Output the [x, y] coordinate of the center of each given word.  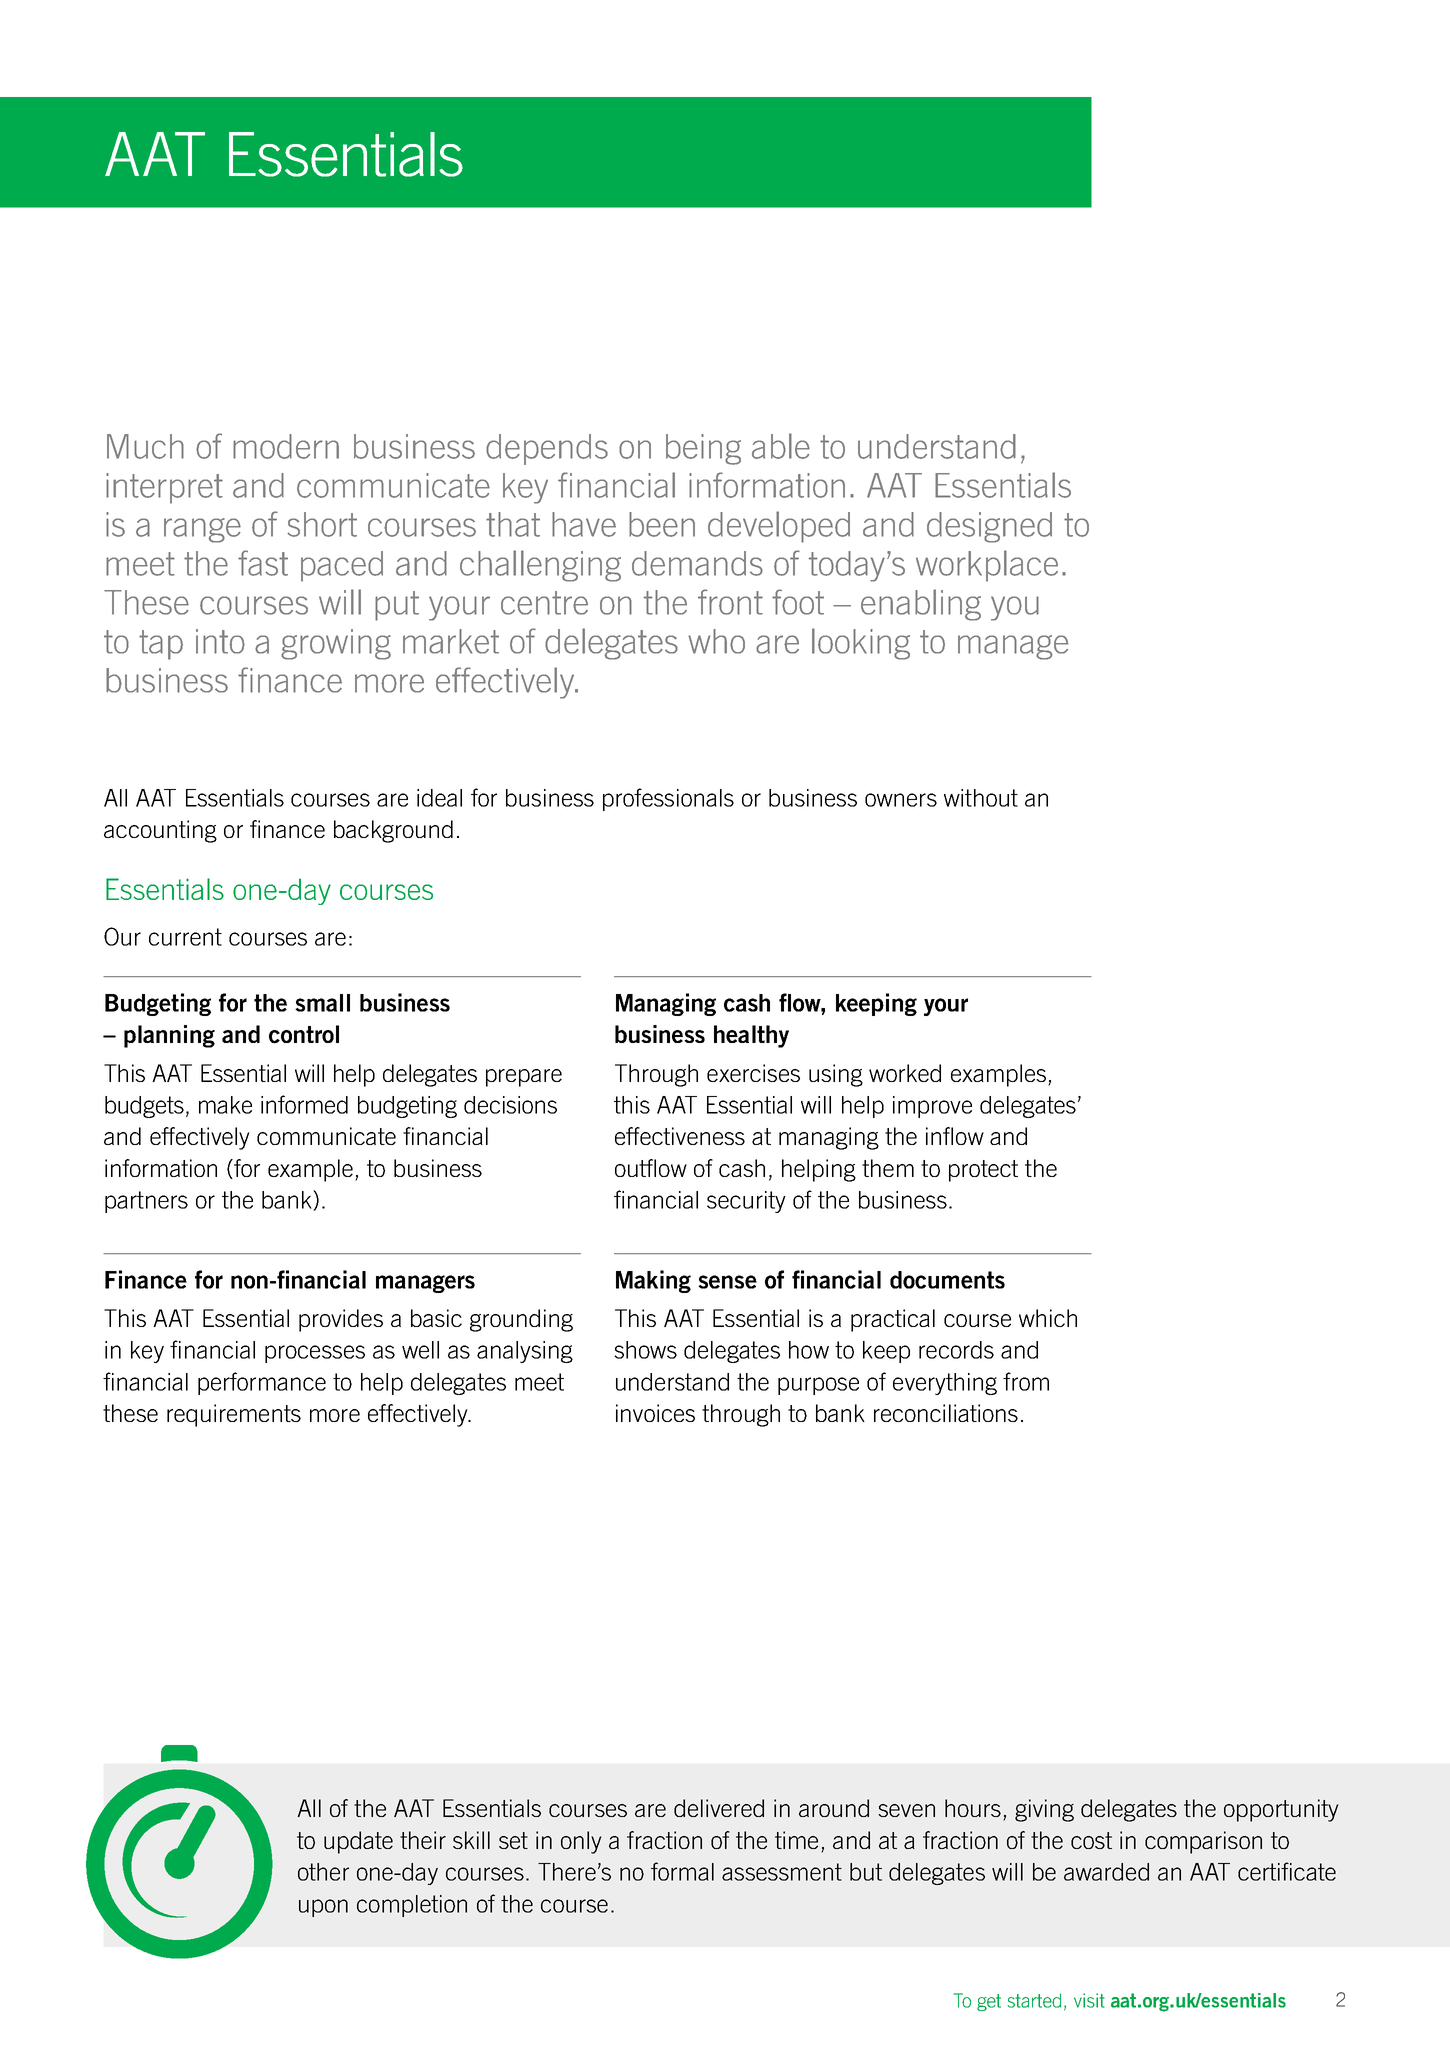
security [746, 1202]
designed [989, 527]
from [1026, 1381]
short [322, 524]
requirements [234, 1415]
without [981, 798]
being [703, 449]
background [393, 831]
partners [146, 1202]
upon [323, 1908]
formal [682, 1871]
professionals [668, 799]
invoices [655, 1413]
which [1048, 1318]
